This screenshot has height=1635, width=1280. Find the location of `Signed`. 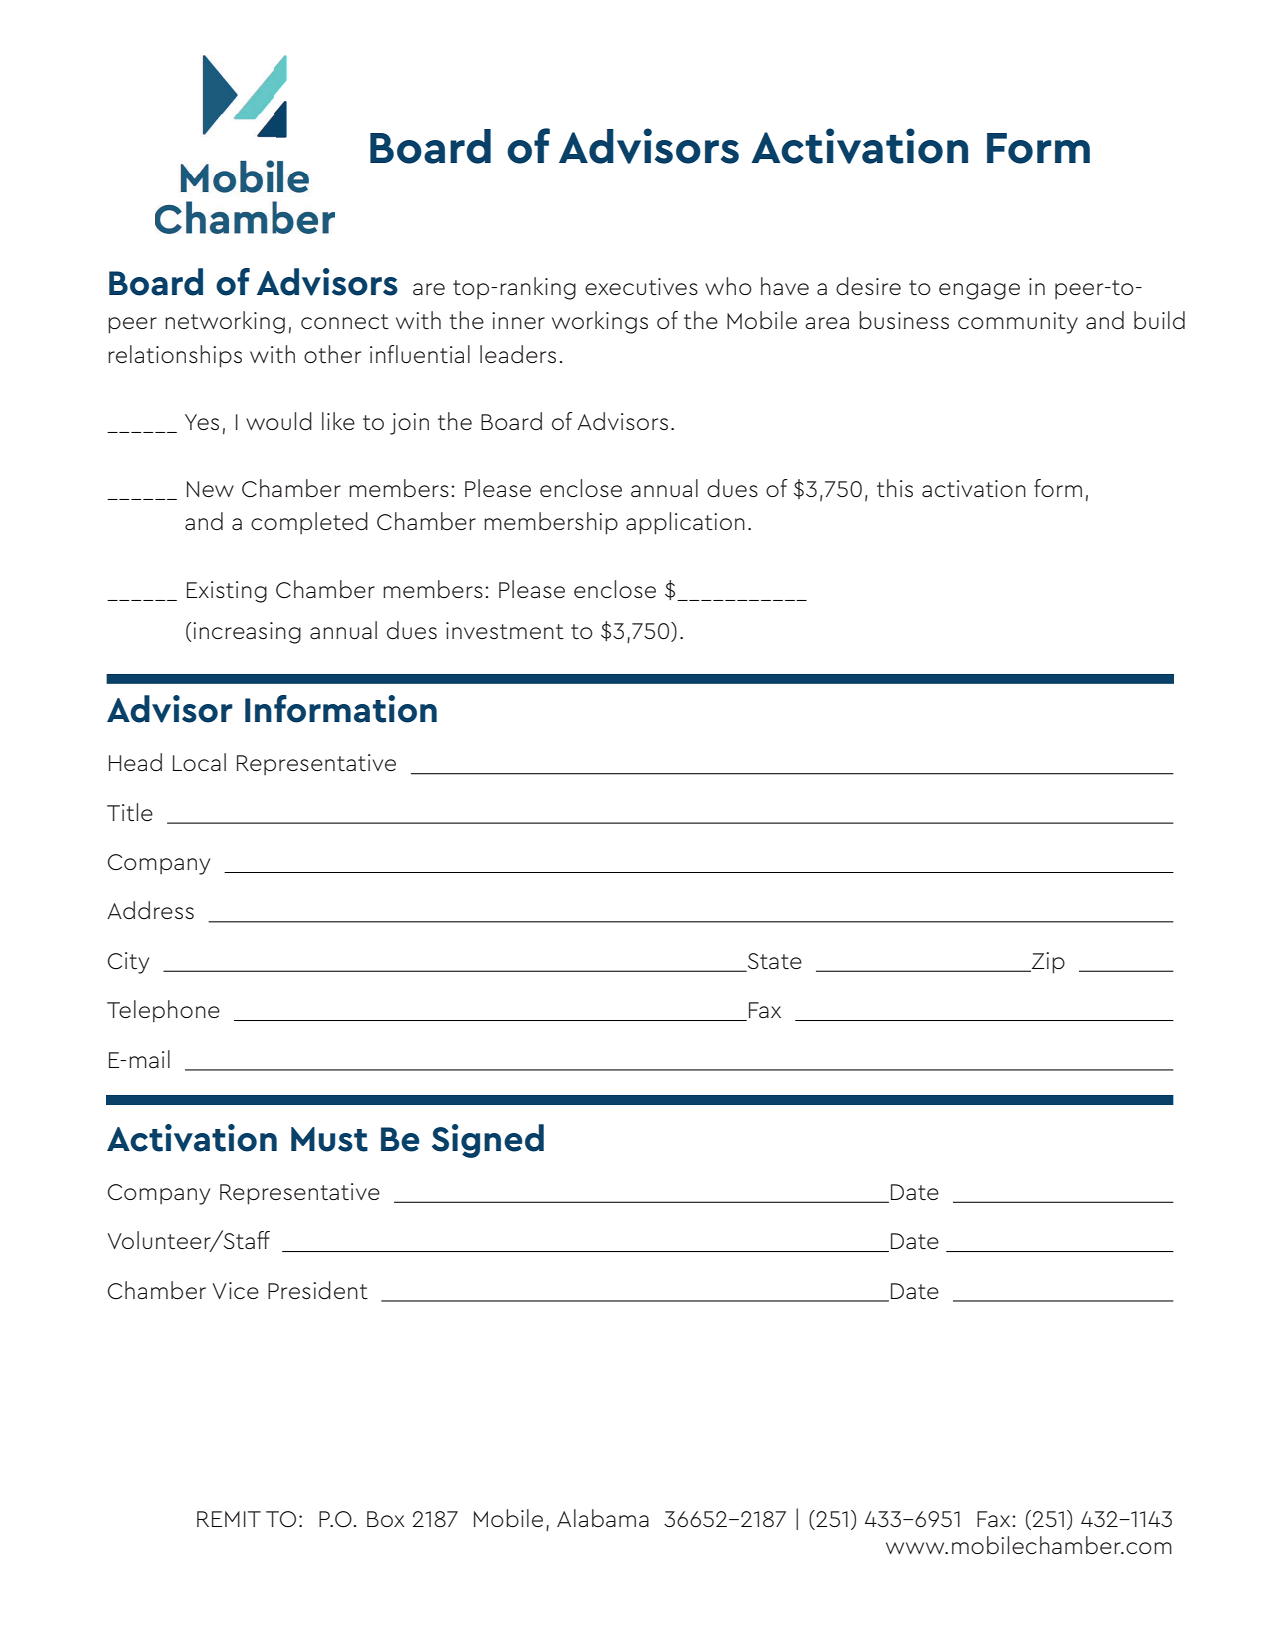

Signed is located at coordinates (488, 1141).
